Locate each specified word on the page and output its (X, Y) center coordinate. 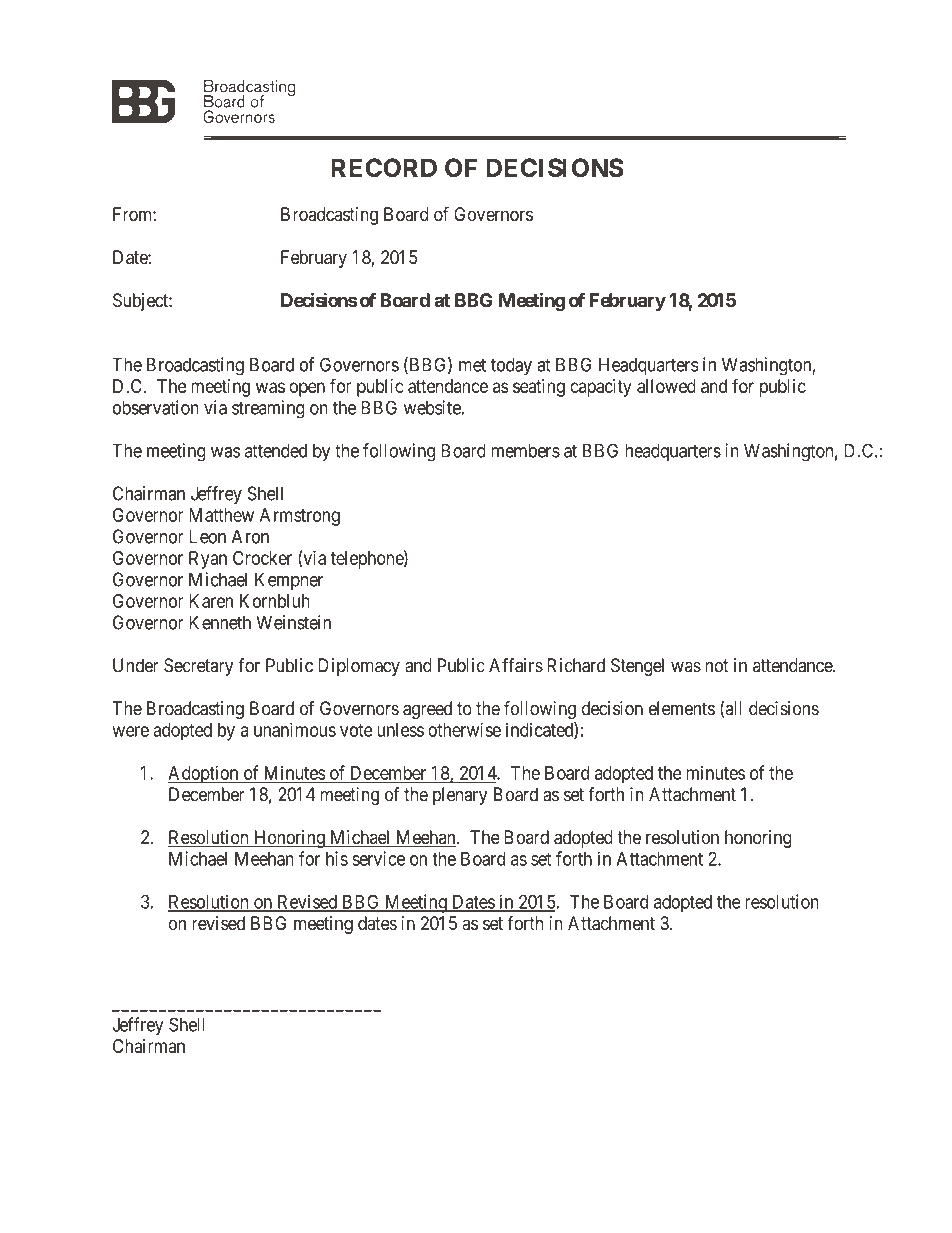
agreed (427, 710)
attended (276, 450)
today (511, 366)
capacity (601, 388)
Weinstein (293, 622)
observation (156, 407)
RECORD (384, 167)
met (472, 365)
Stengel (637, 667)
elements (682, 708)
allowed (666, 386)
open (307, 389)
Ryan (208, 560)
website (433, 407)
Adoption (204, 774)
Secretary (198, 667)
